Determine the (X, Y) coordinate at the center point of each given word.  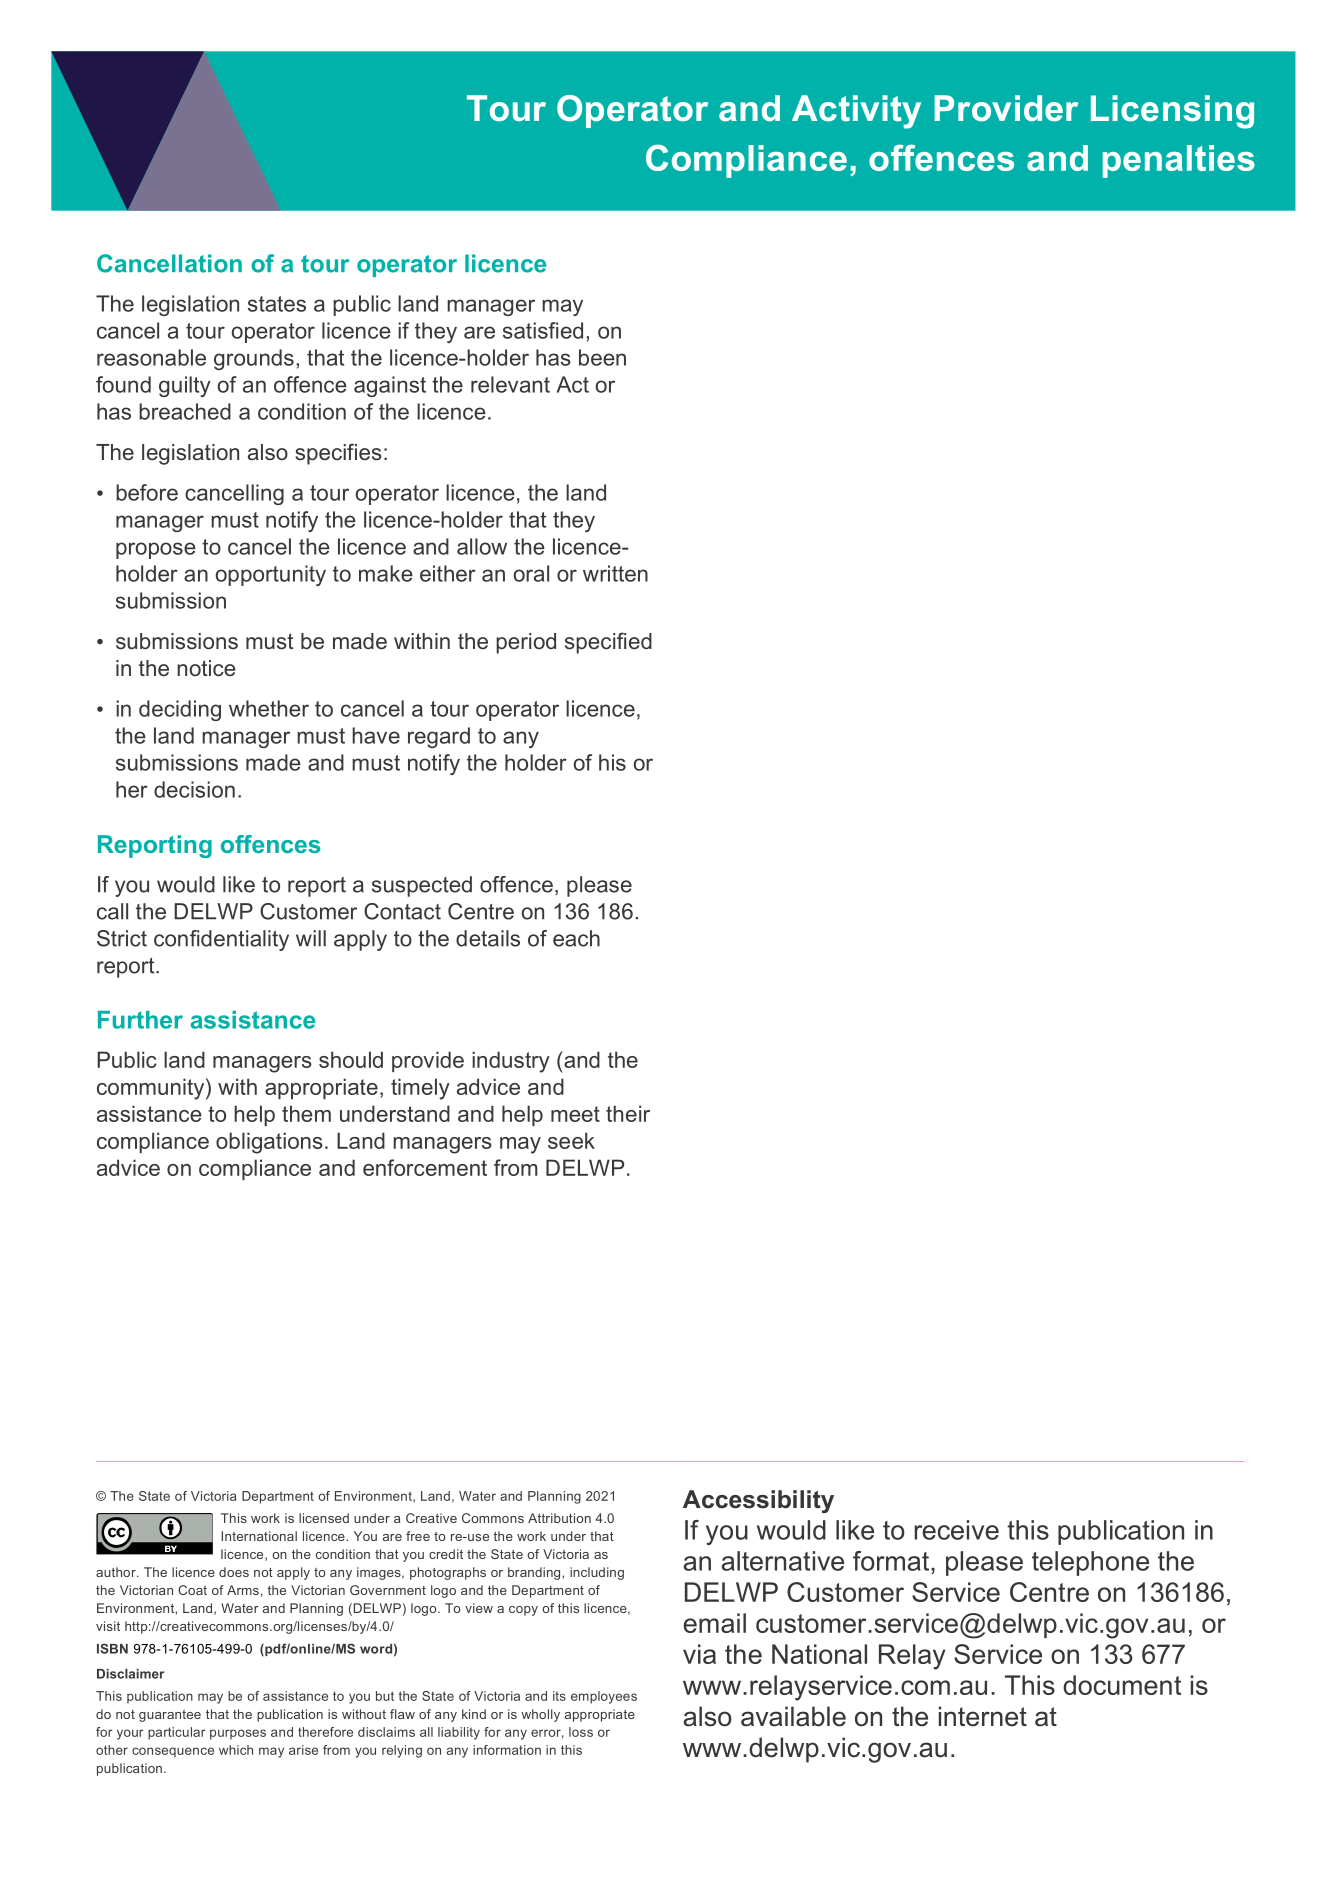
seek (571, 1140)
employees (604, 1697)
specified (608, 643)
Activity (856, 112)
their (628, 1113)
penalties (1179, 161)
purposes (238, 1734)
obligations (269, 1143)
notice (206, 668)
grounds (254, 359)
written (615, 573)
